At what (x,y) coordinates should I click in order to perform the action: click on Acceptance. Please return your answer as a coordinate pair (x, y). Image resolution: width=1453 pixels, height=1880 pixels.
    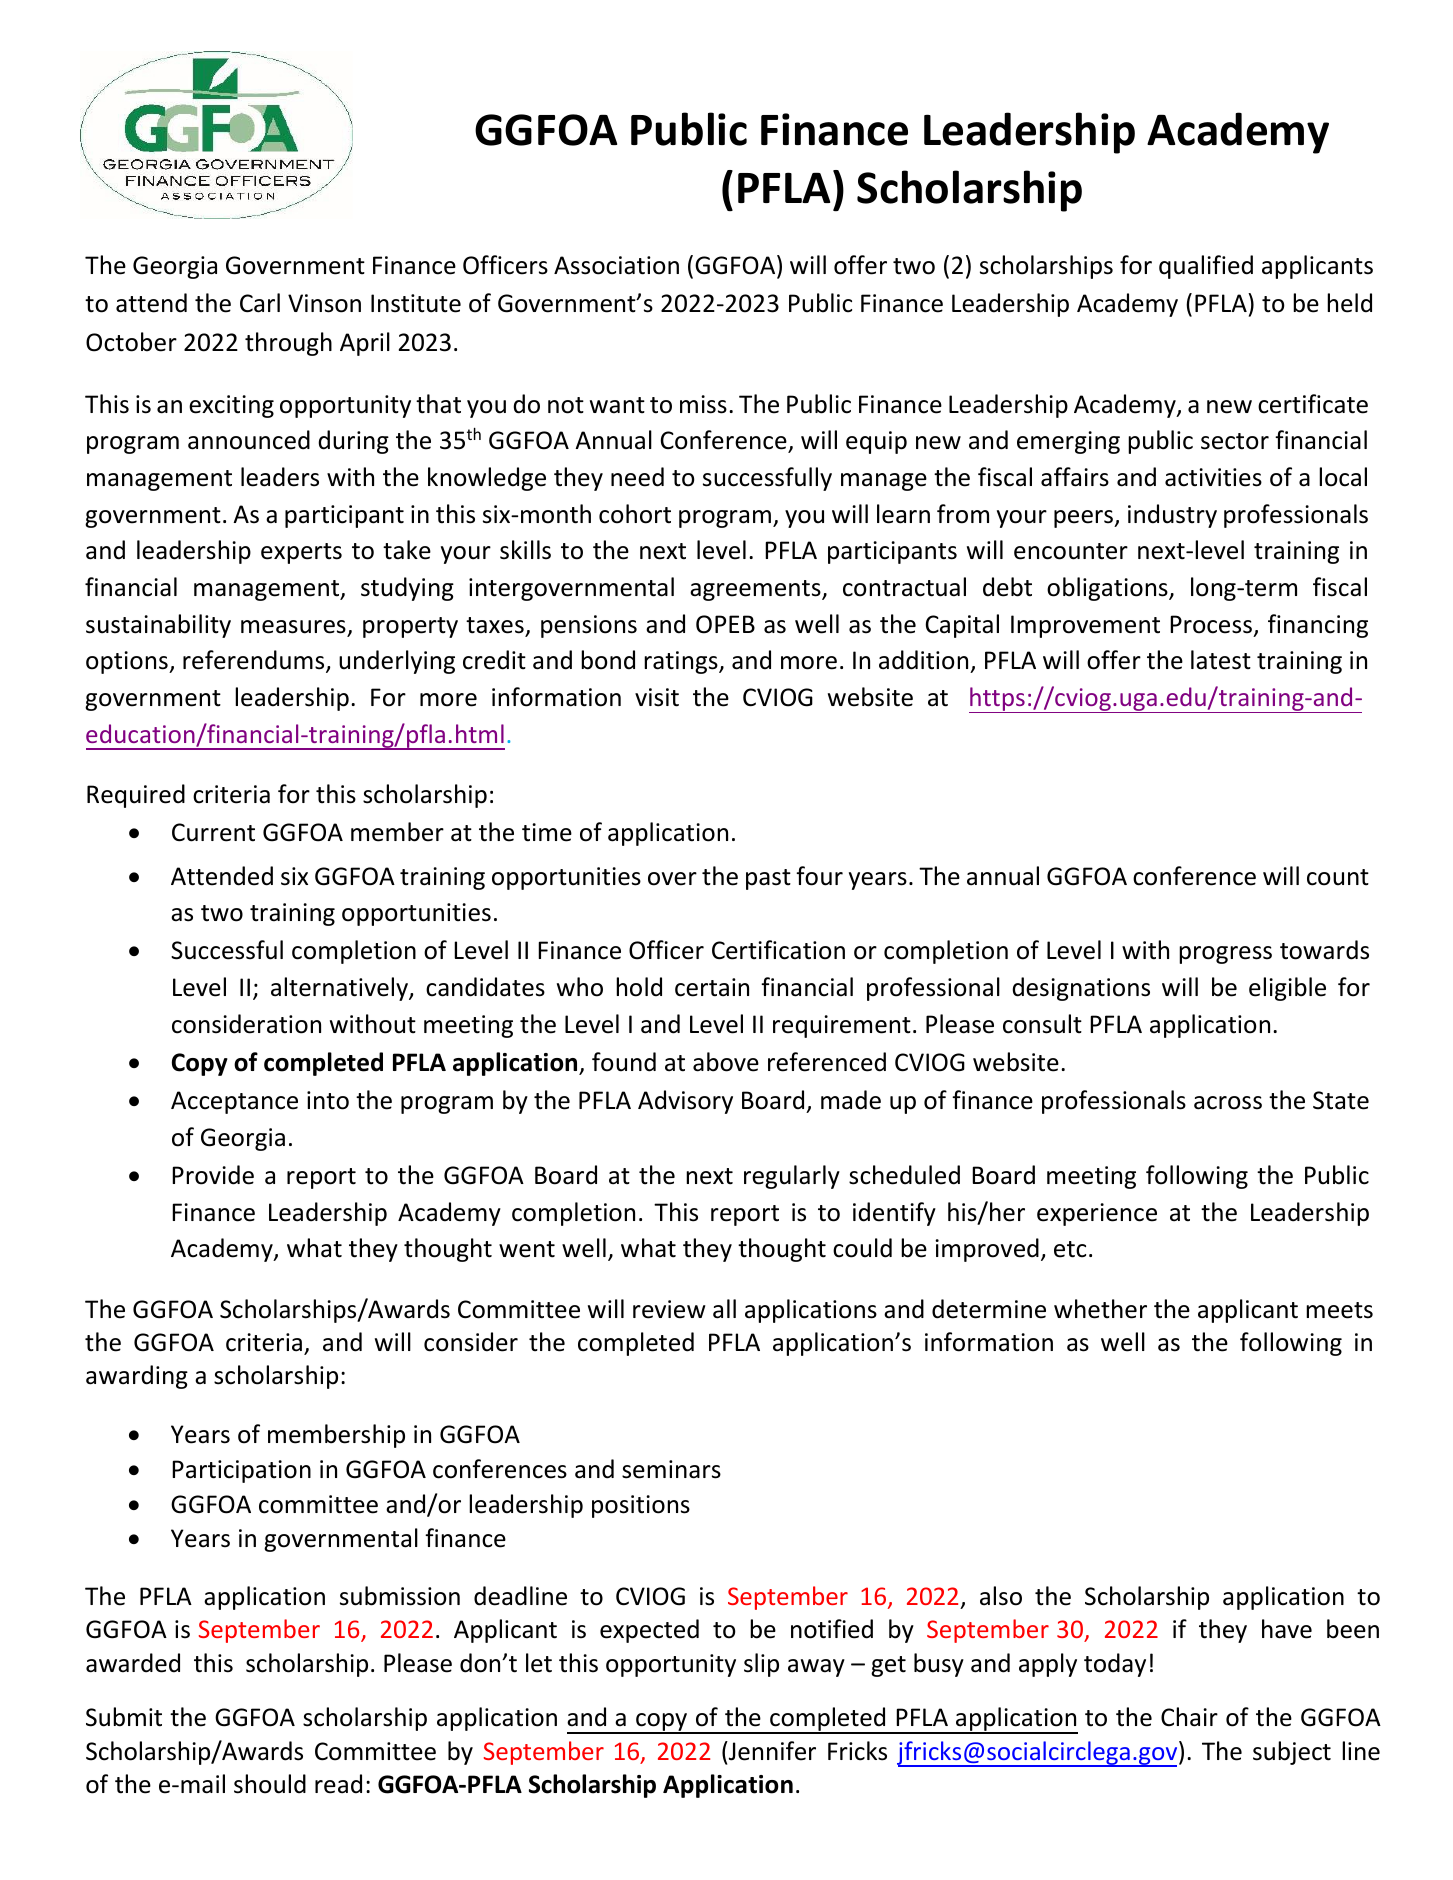
    Looking at the image, I should click on (234, 1102).
